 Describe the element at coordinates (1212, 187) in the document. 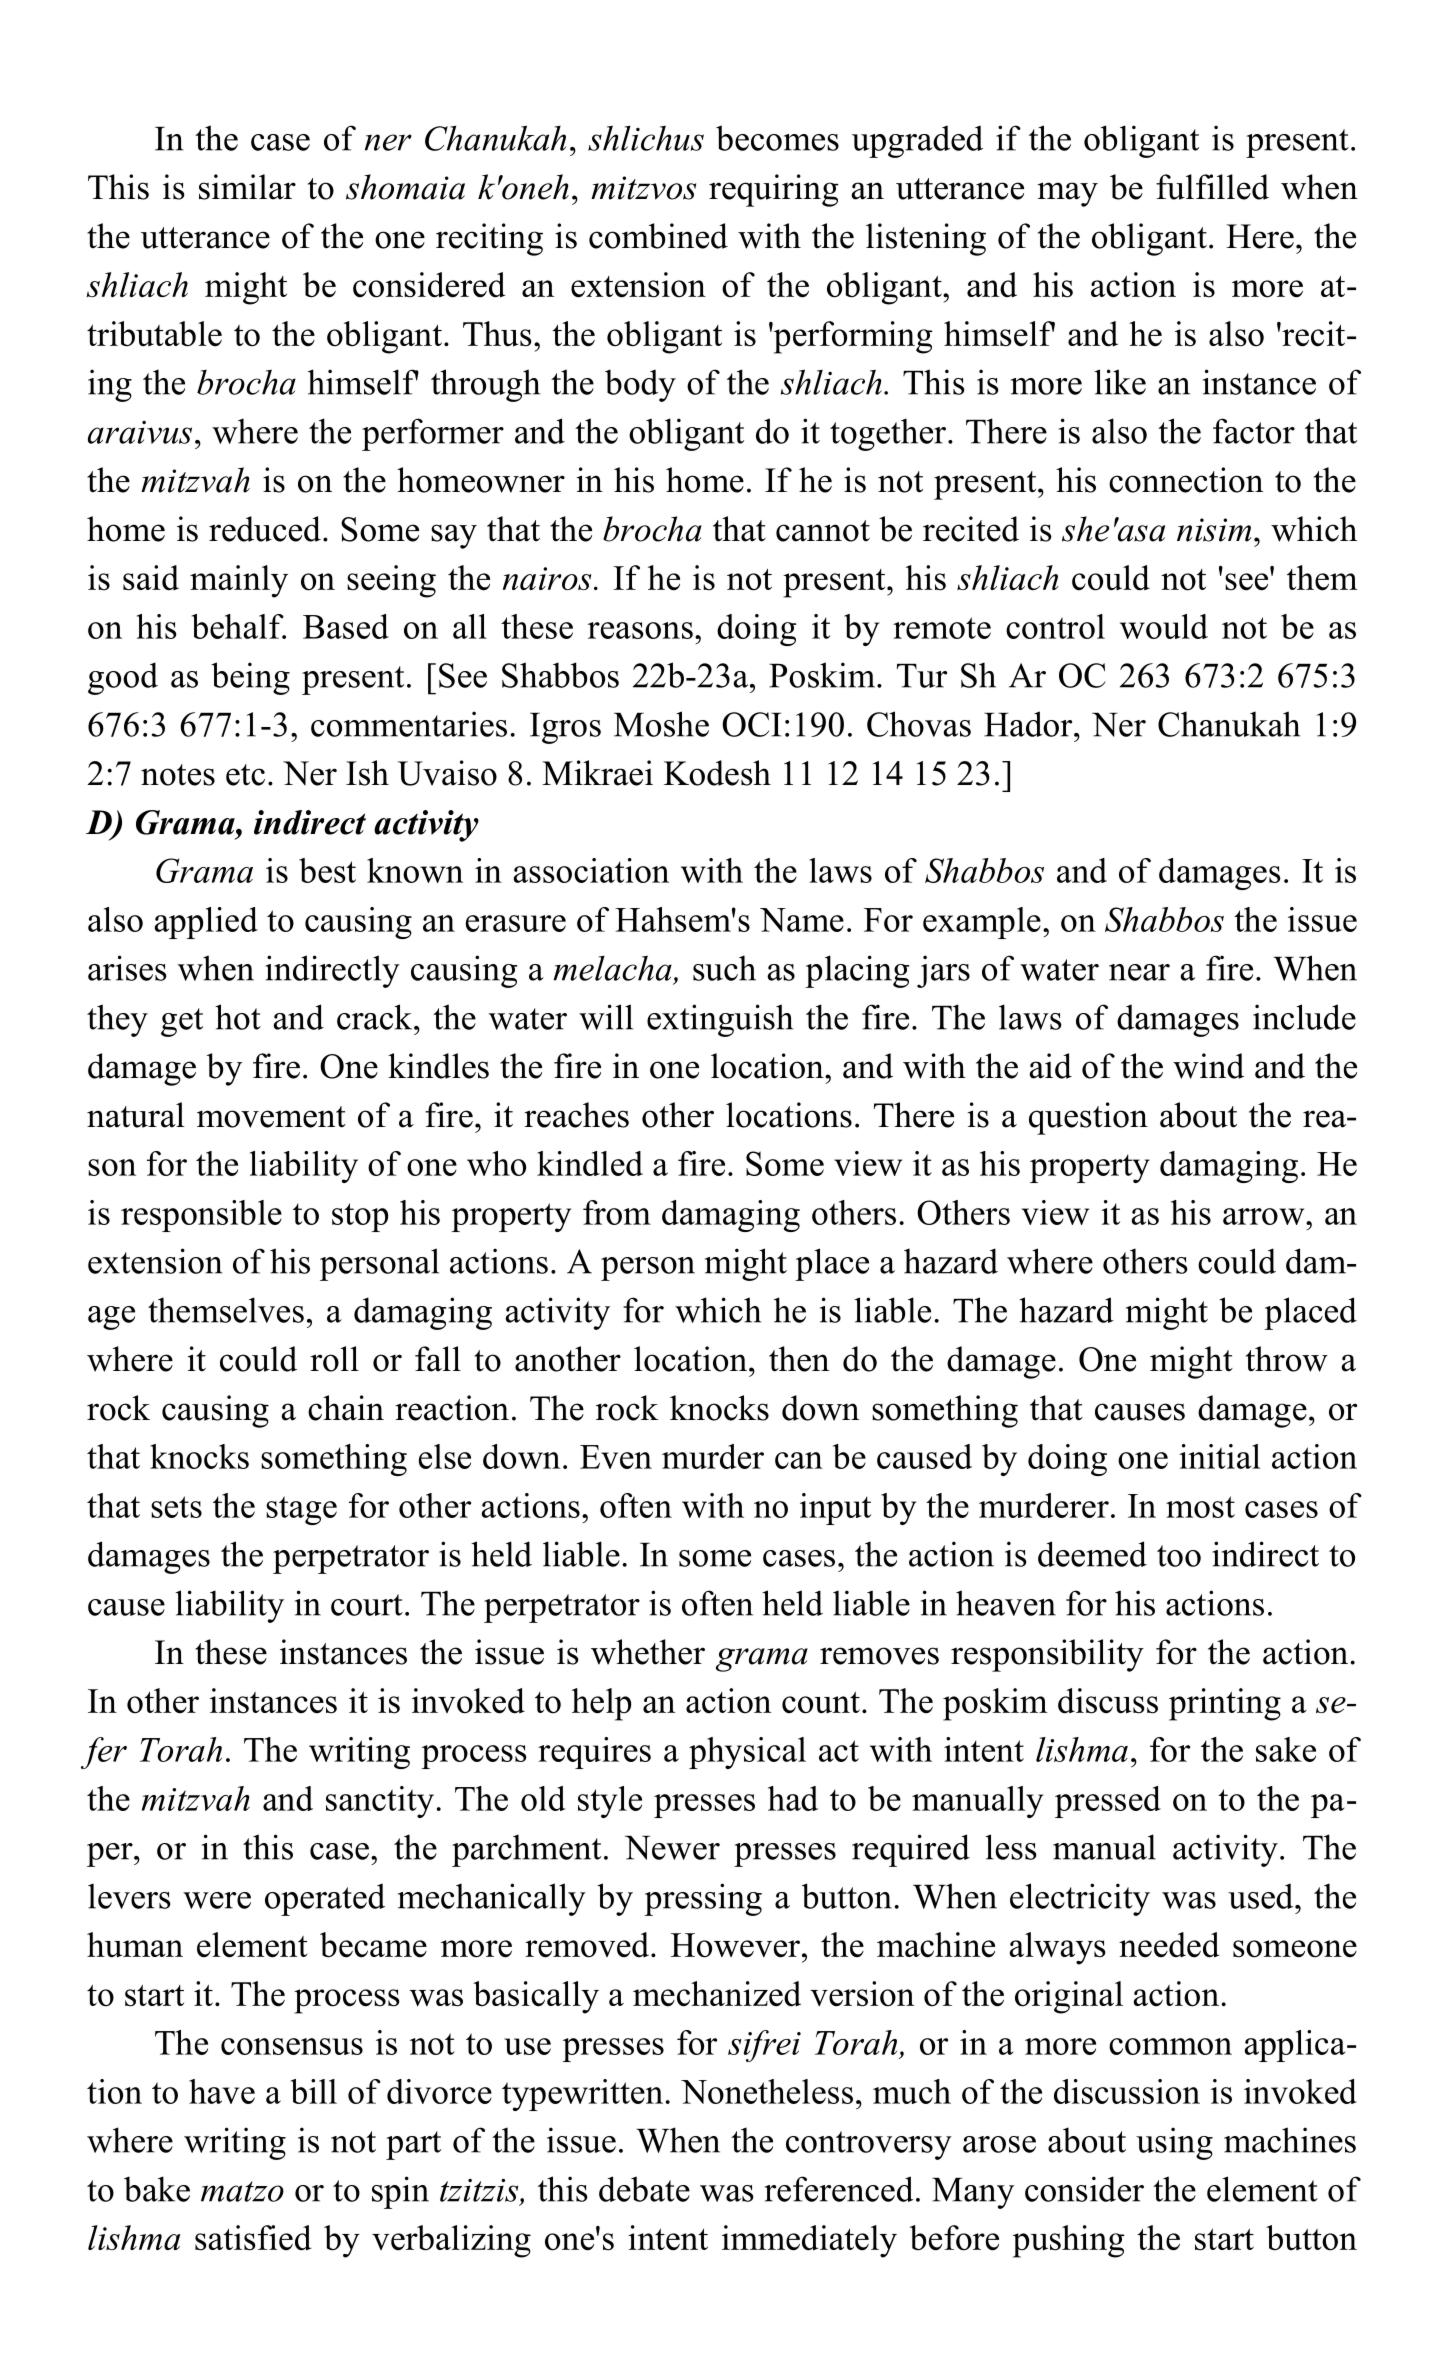

I see `fulfilled` at that location.
